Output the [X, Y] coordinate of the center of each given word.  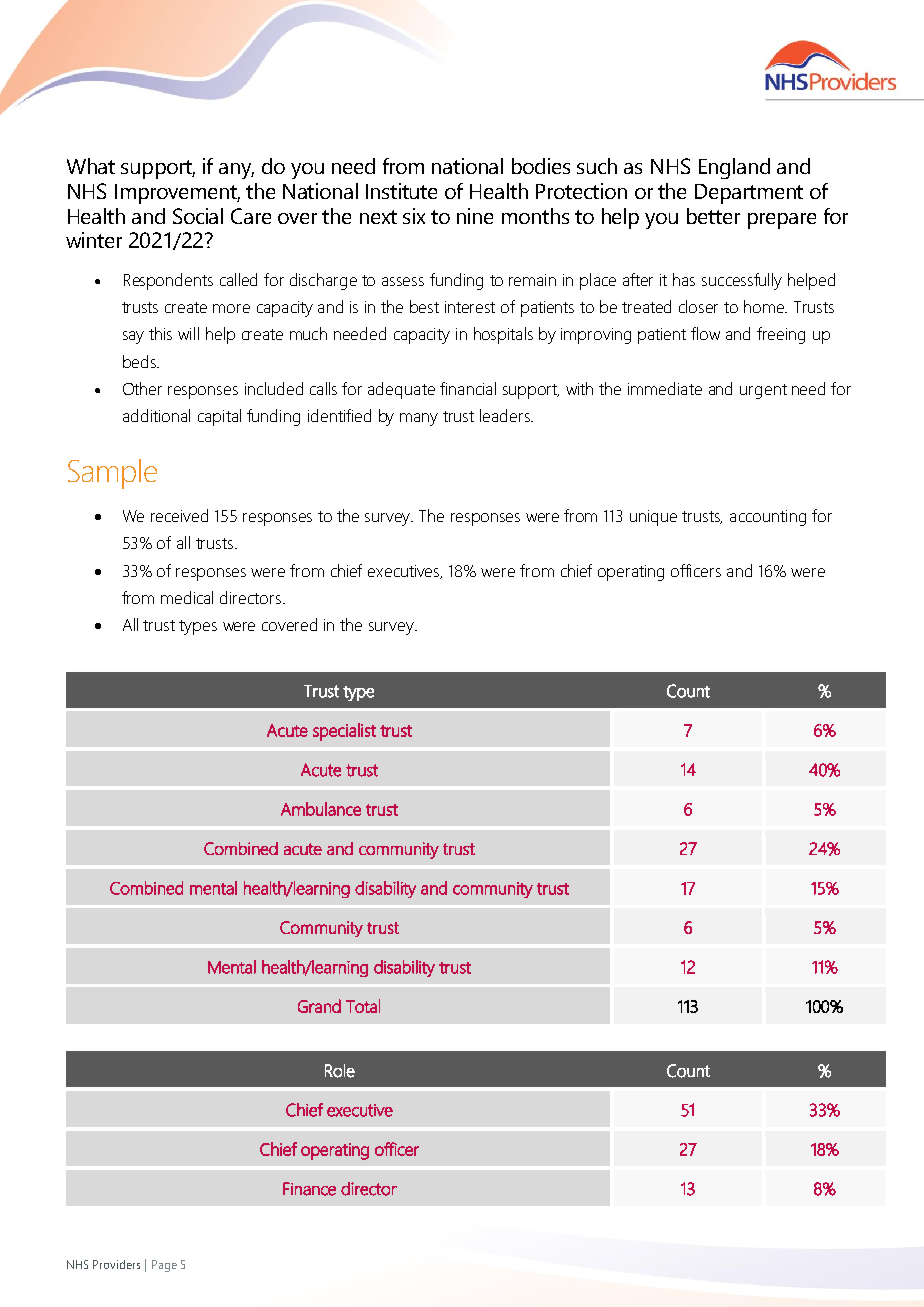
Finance [309, 1189]
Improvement [177, 194]
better [713, 216]
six [414, 216]
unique [653, 518]
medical [187, 597]
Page [164, 1266]
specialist [344, 732]
